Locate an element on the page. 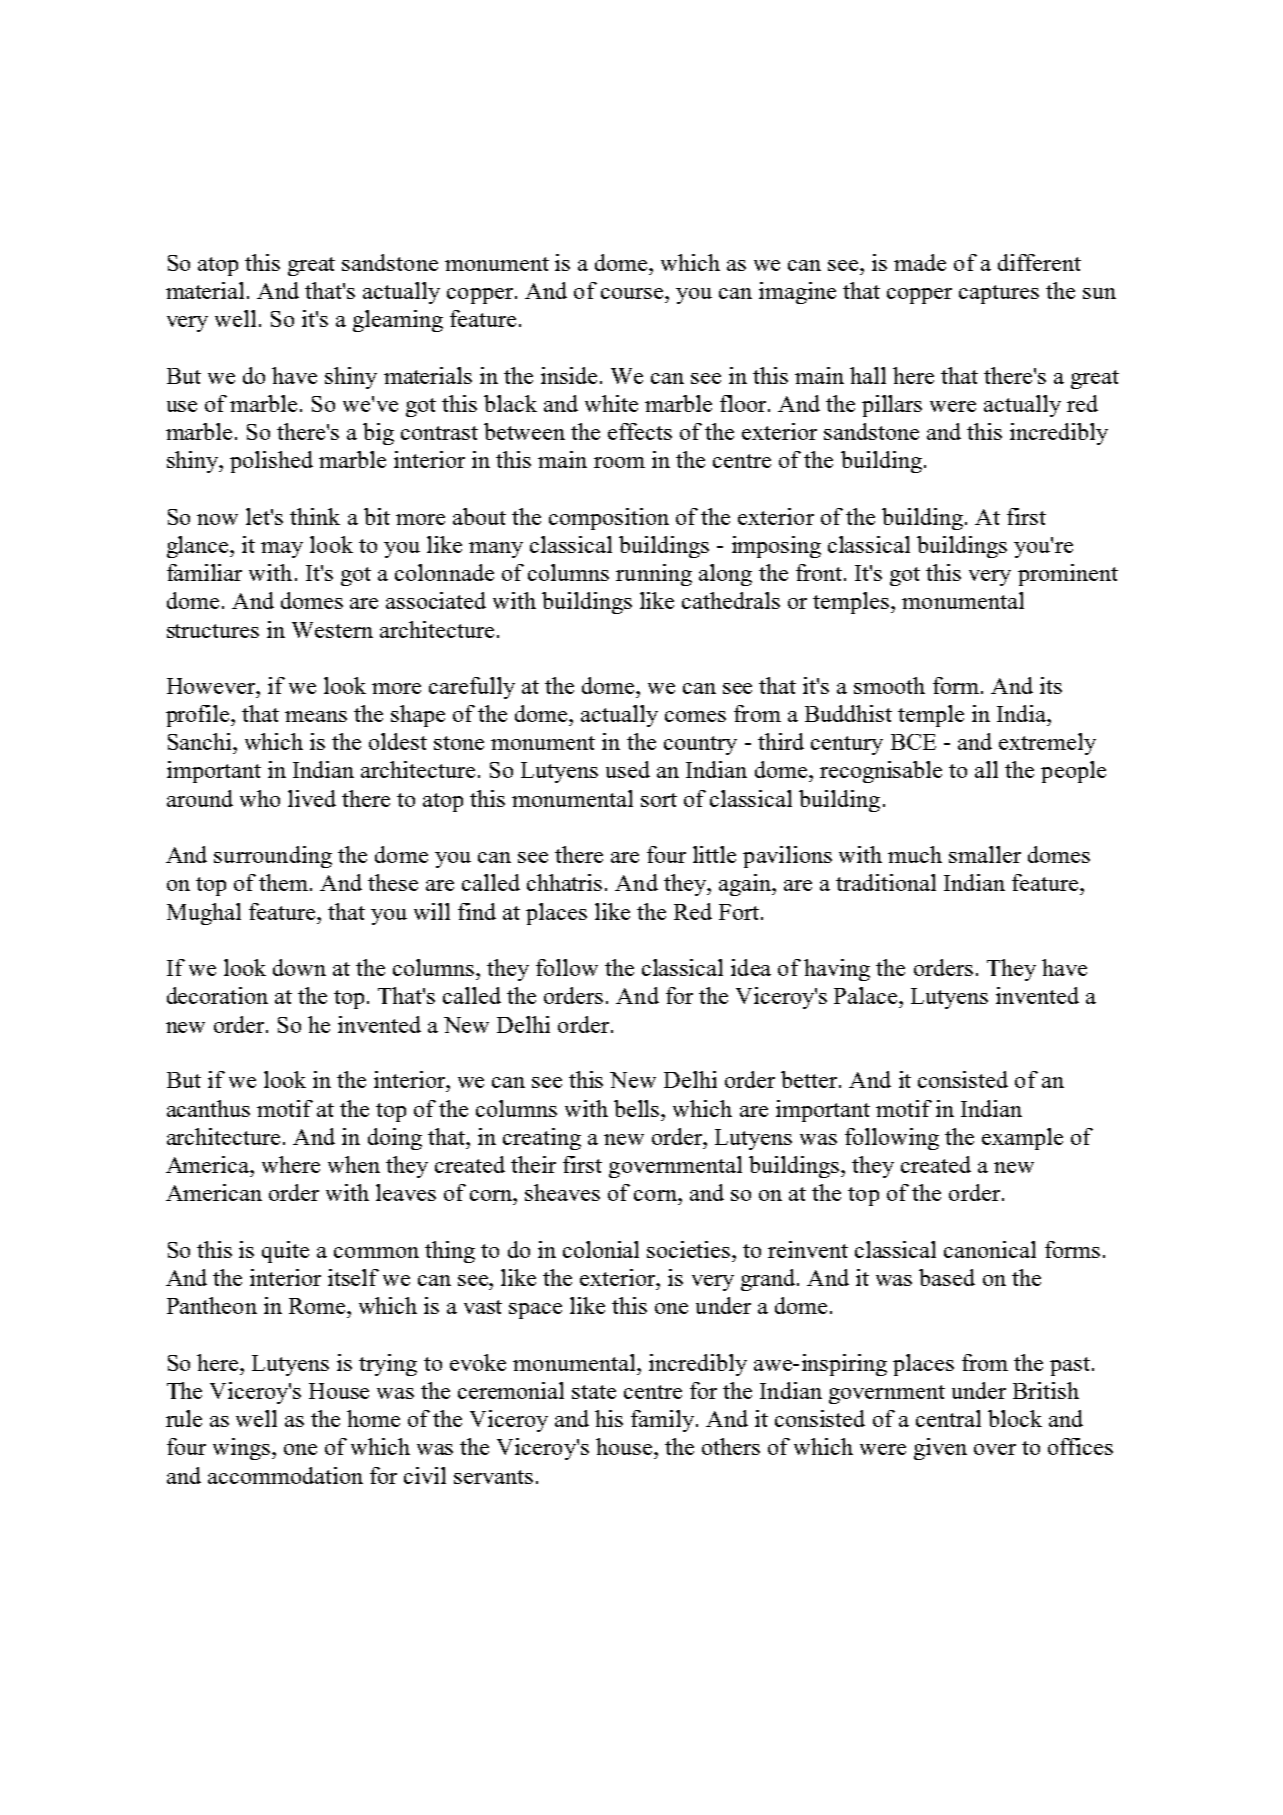  means is located at coordinates (316, 716).
